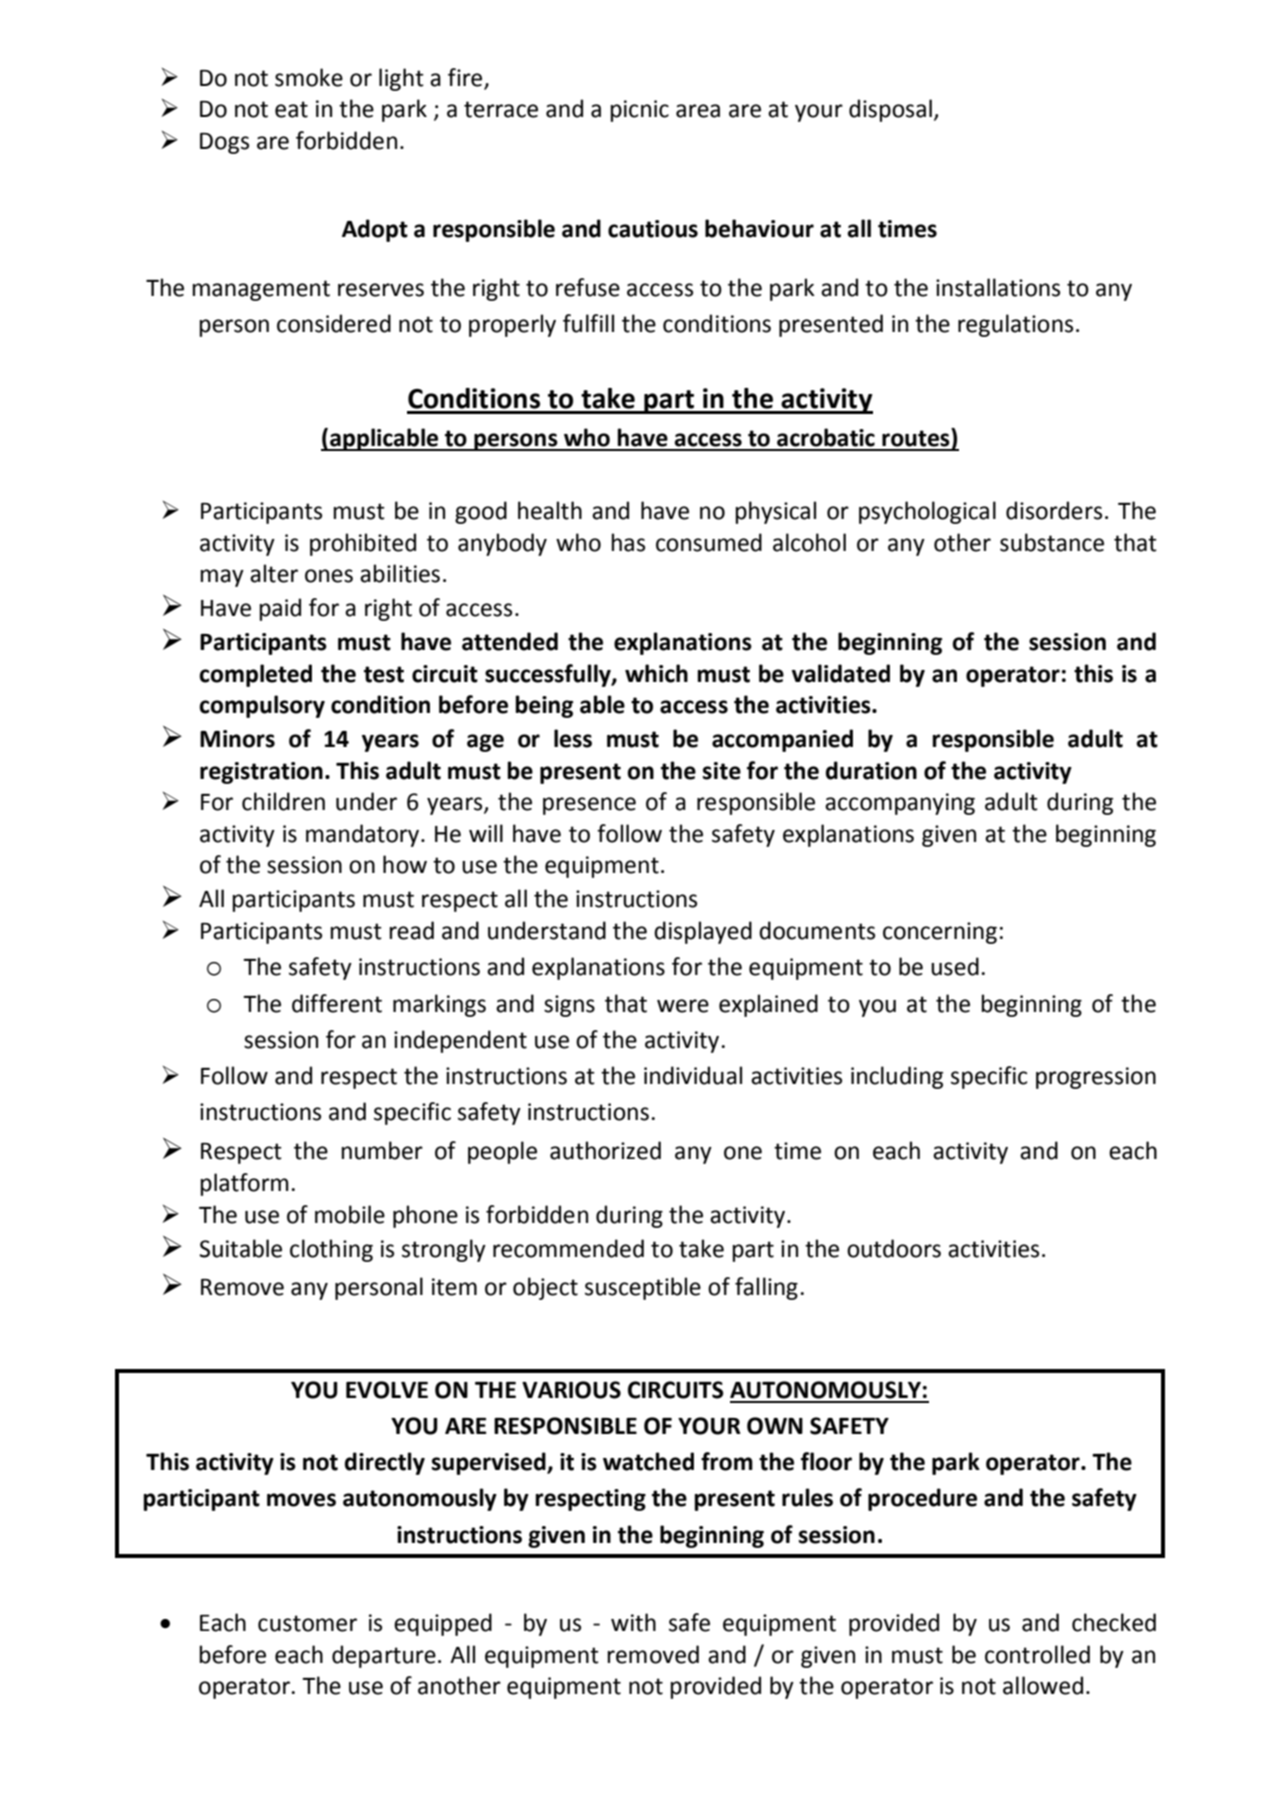 This document has height=1810, width=1280. Describe the element at coordinates (639, 111) in the document. I see `picnic` at that location.
